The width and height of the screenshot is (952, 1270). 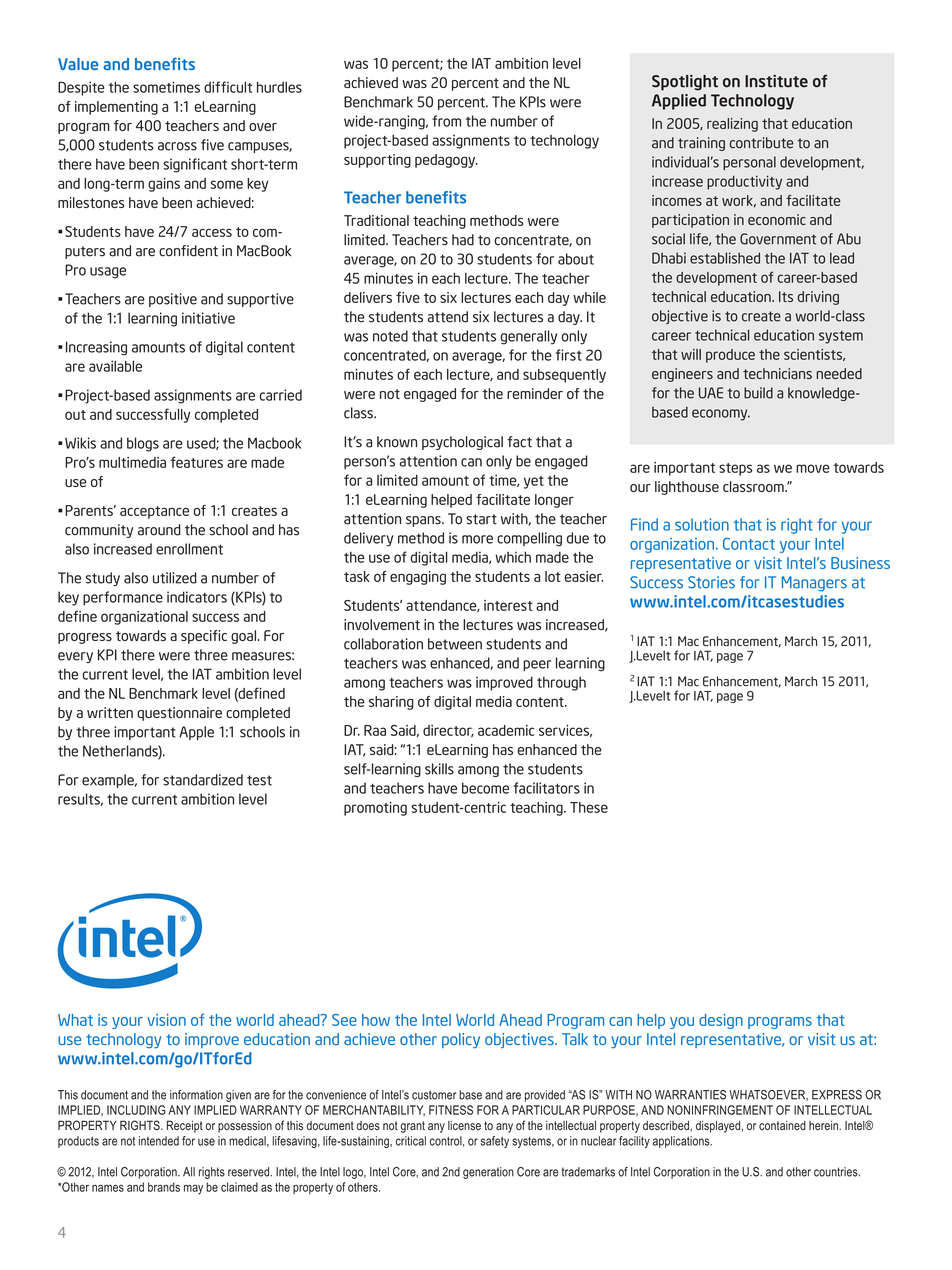 I want to click on realizing, so click(x=732, y=125).
